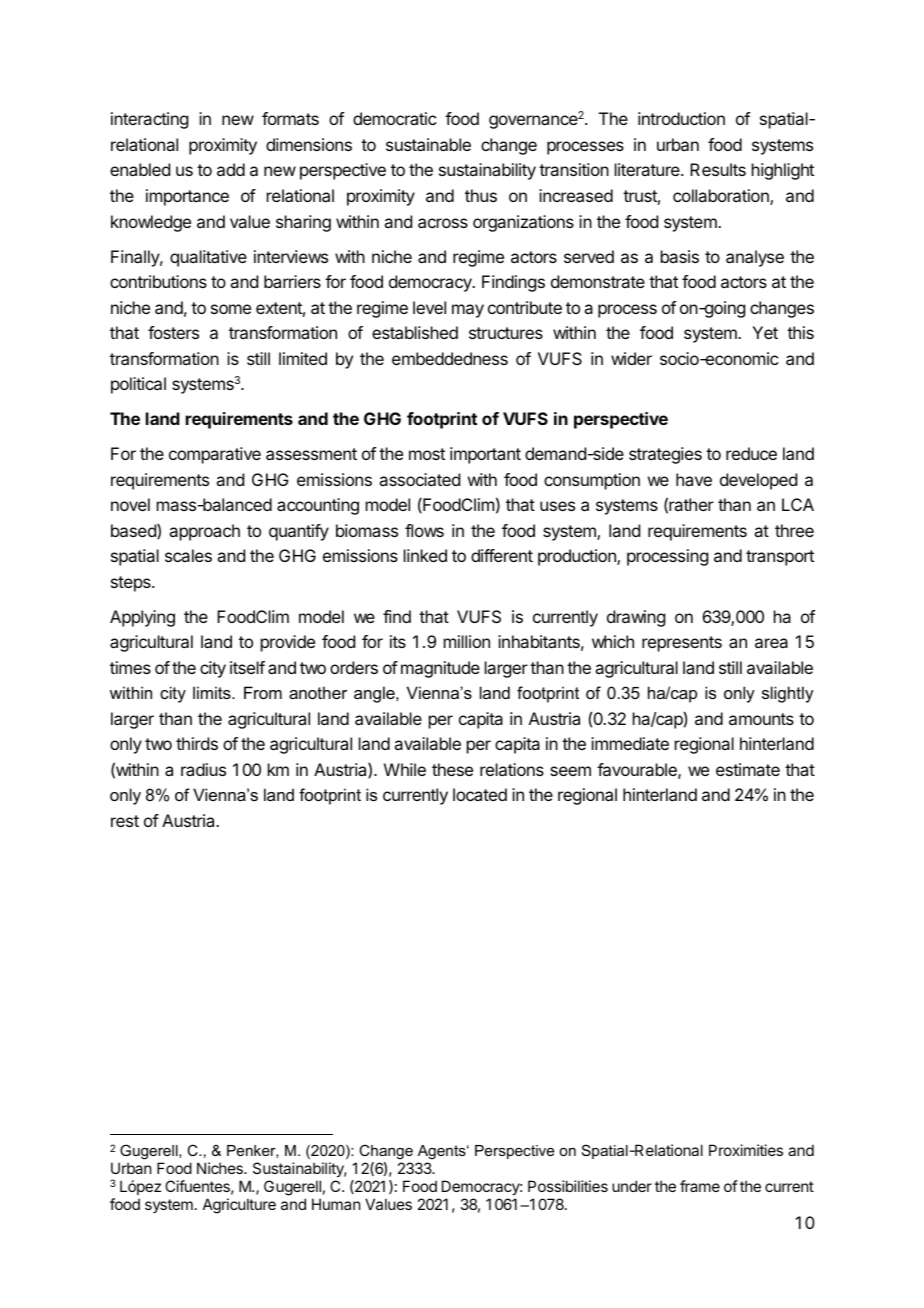 Image resolution: width=924 pixels, height=1308 pixels. What do you see at coordinates (213, 692) in the screenshot?
I see `limits` at bounding box center [213, 692].
